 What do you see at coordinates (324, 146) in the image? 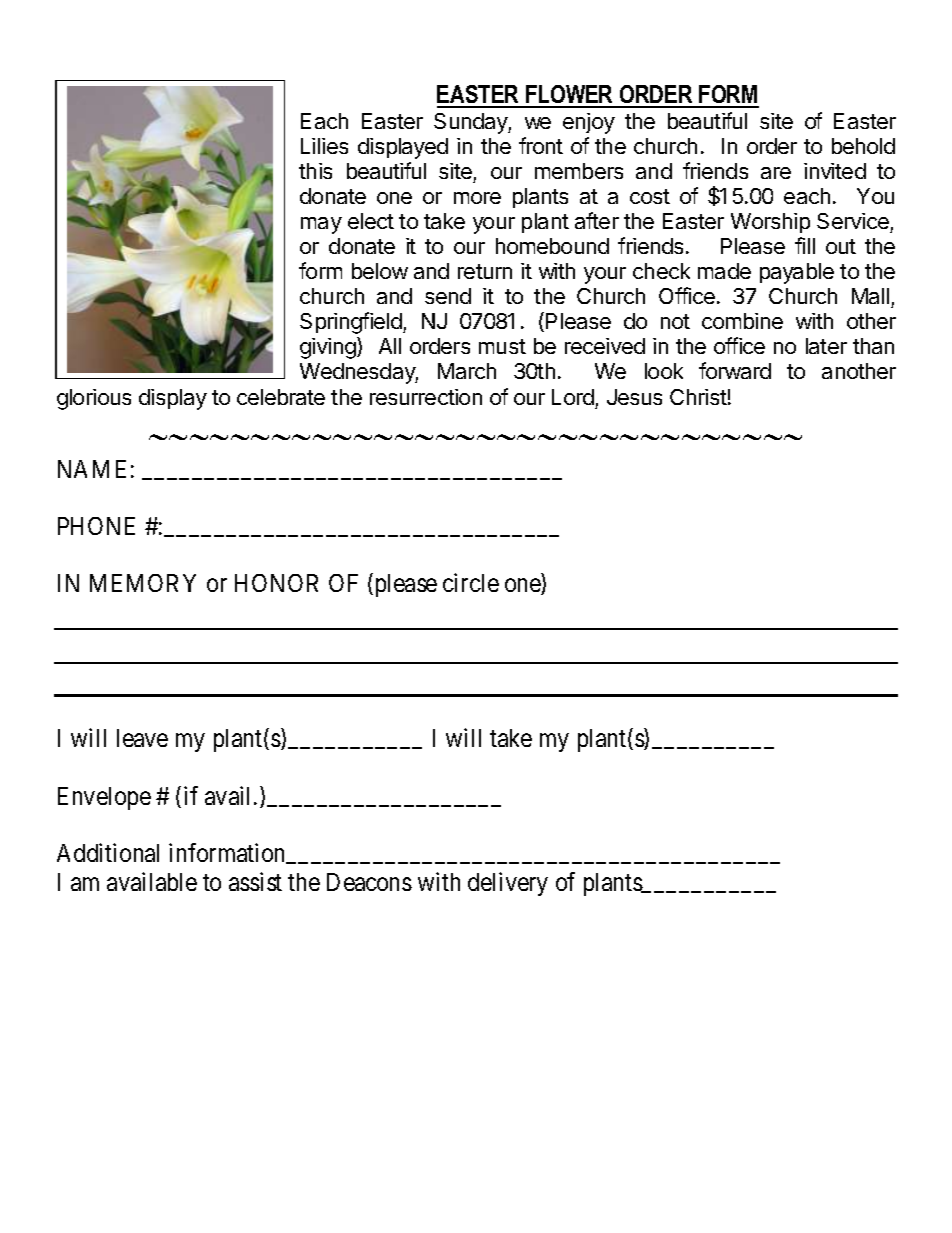
I see `Lilies` at bounding box center [324, 146].
